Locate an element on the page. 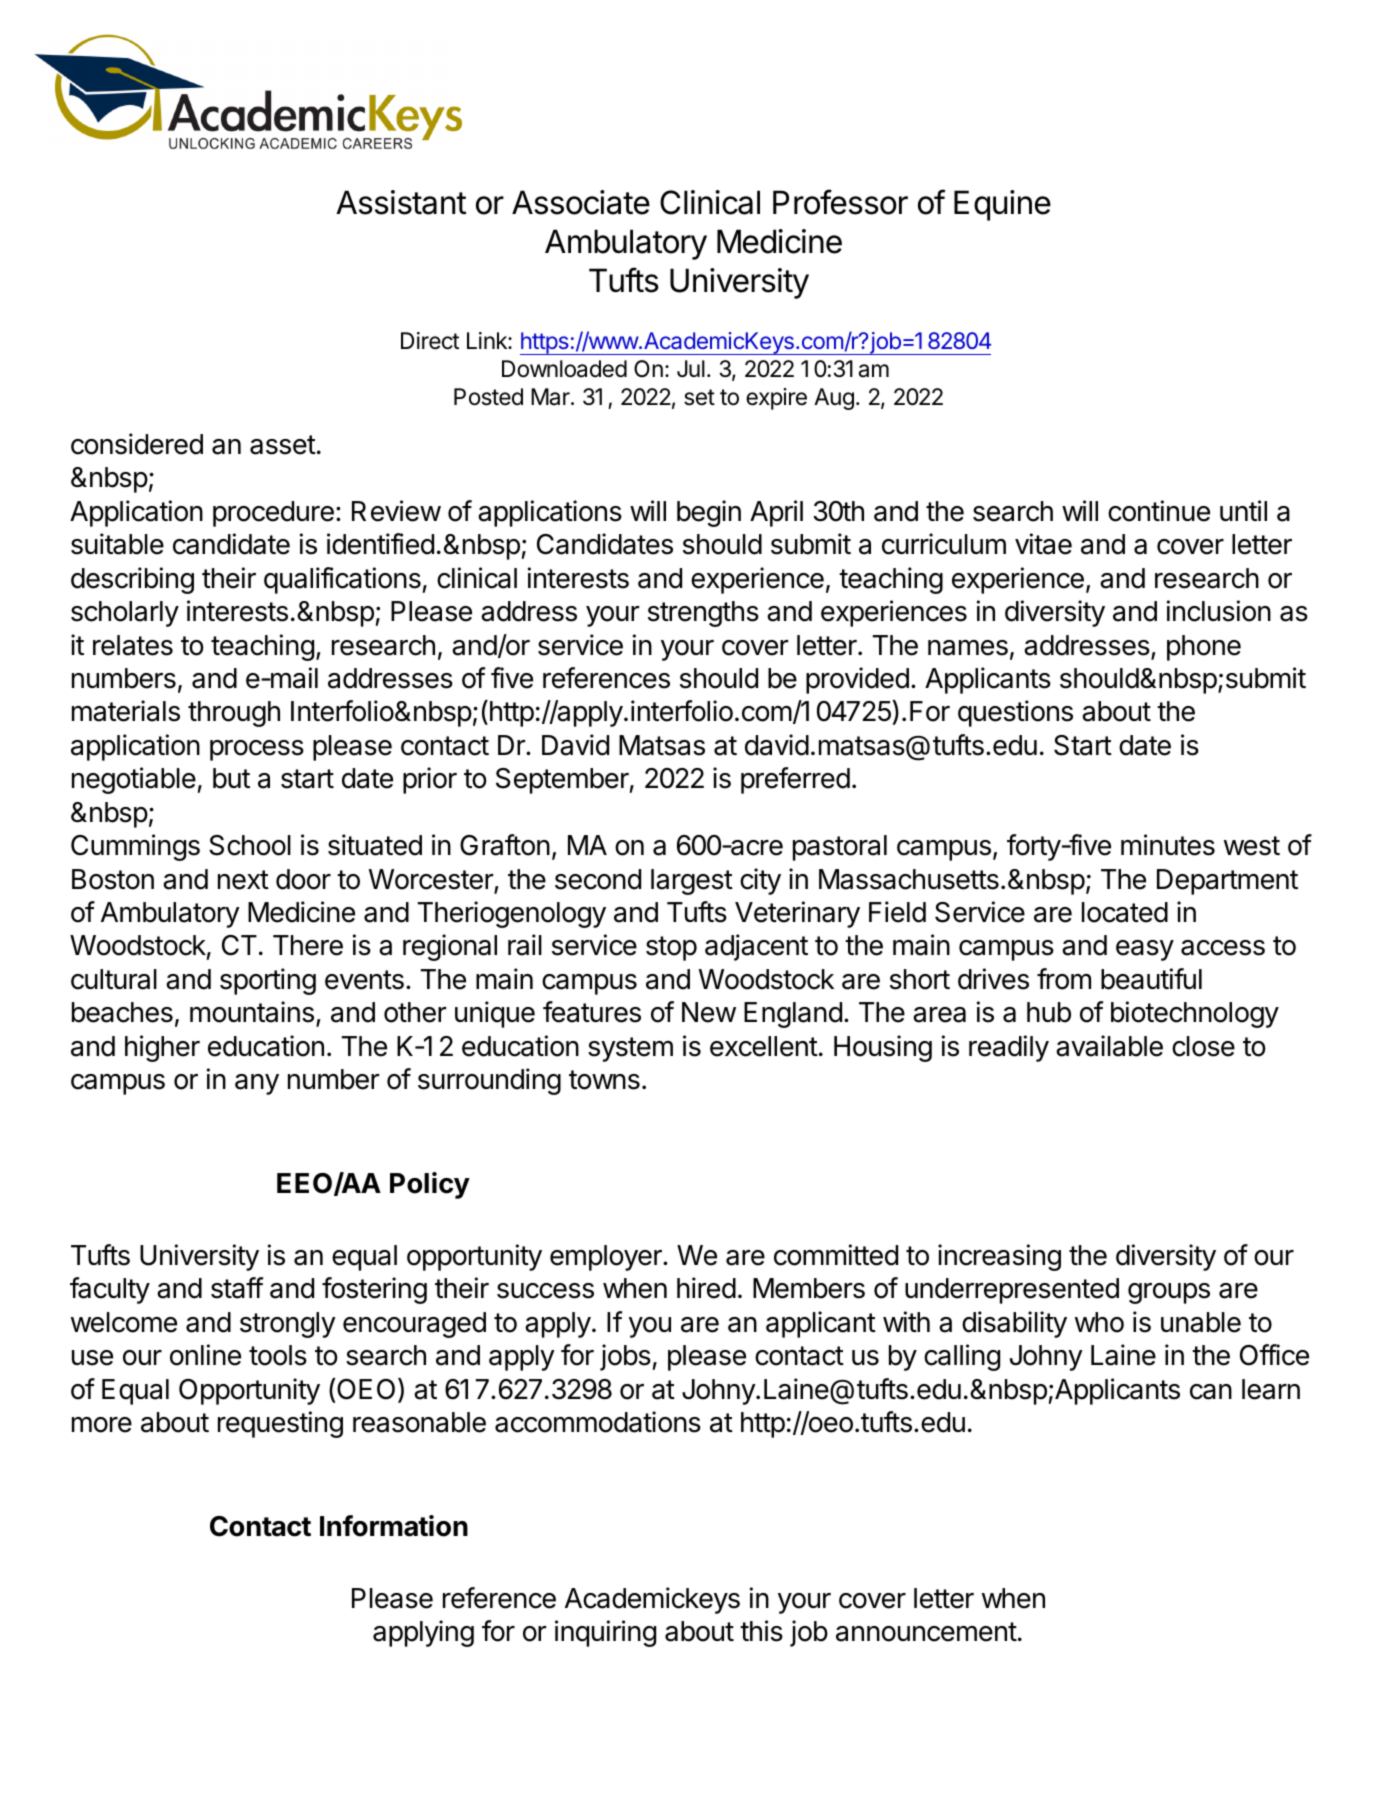 Image resolution: width=1396 pixels, height=1807 pixels. Information is located at coordinates (394, 1526).
